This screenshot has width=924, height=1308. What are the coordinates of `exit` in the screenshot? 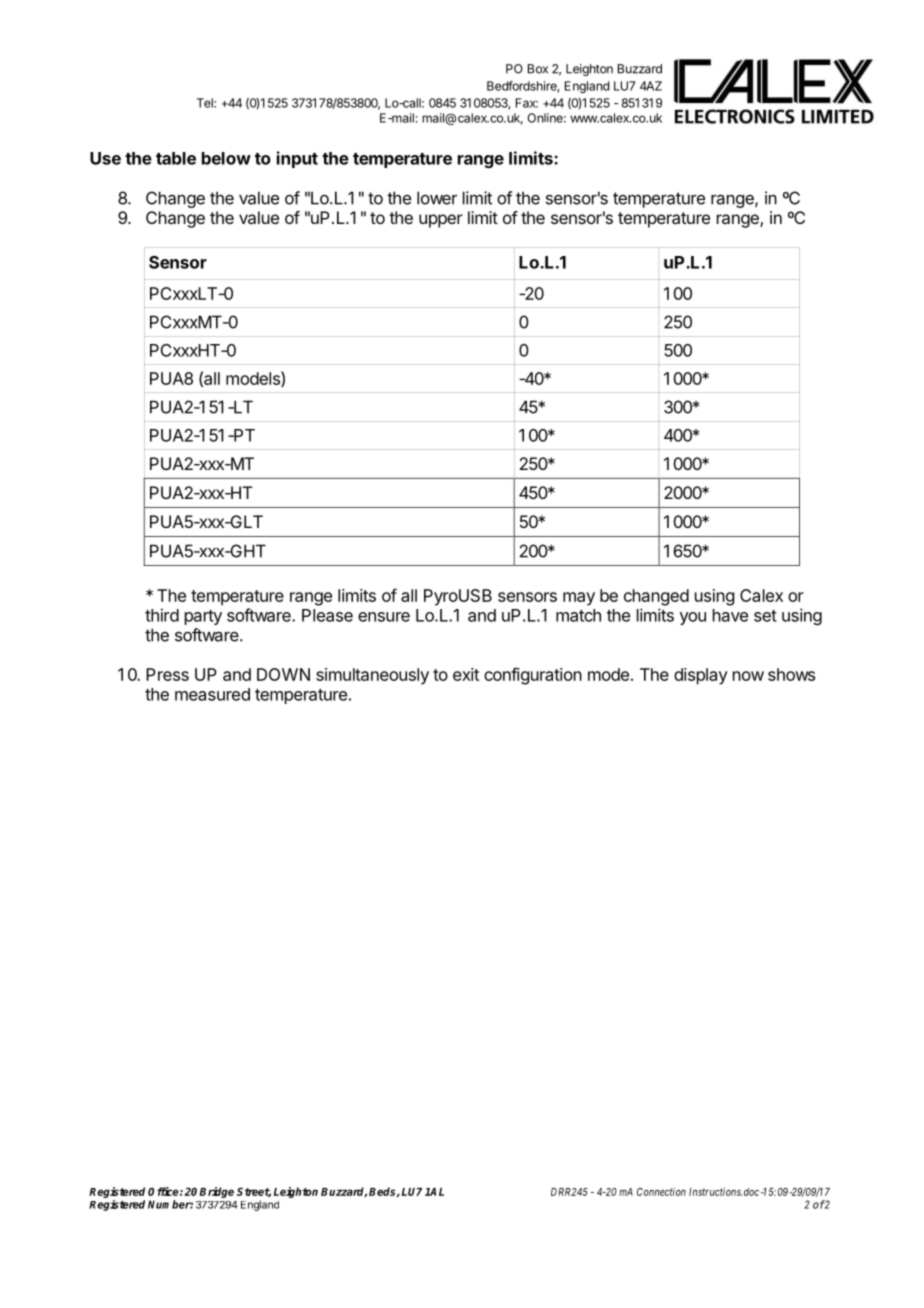 It's located at (466, 674).
